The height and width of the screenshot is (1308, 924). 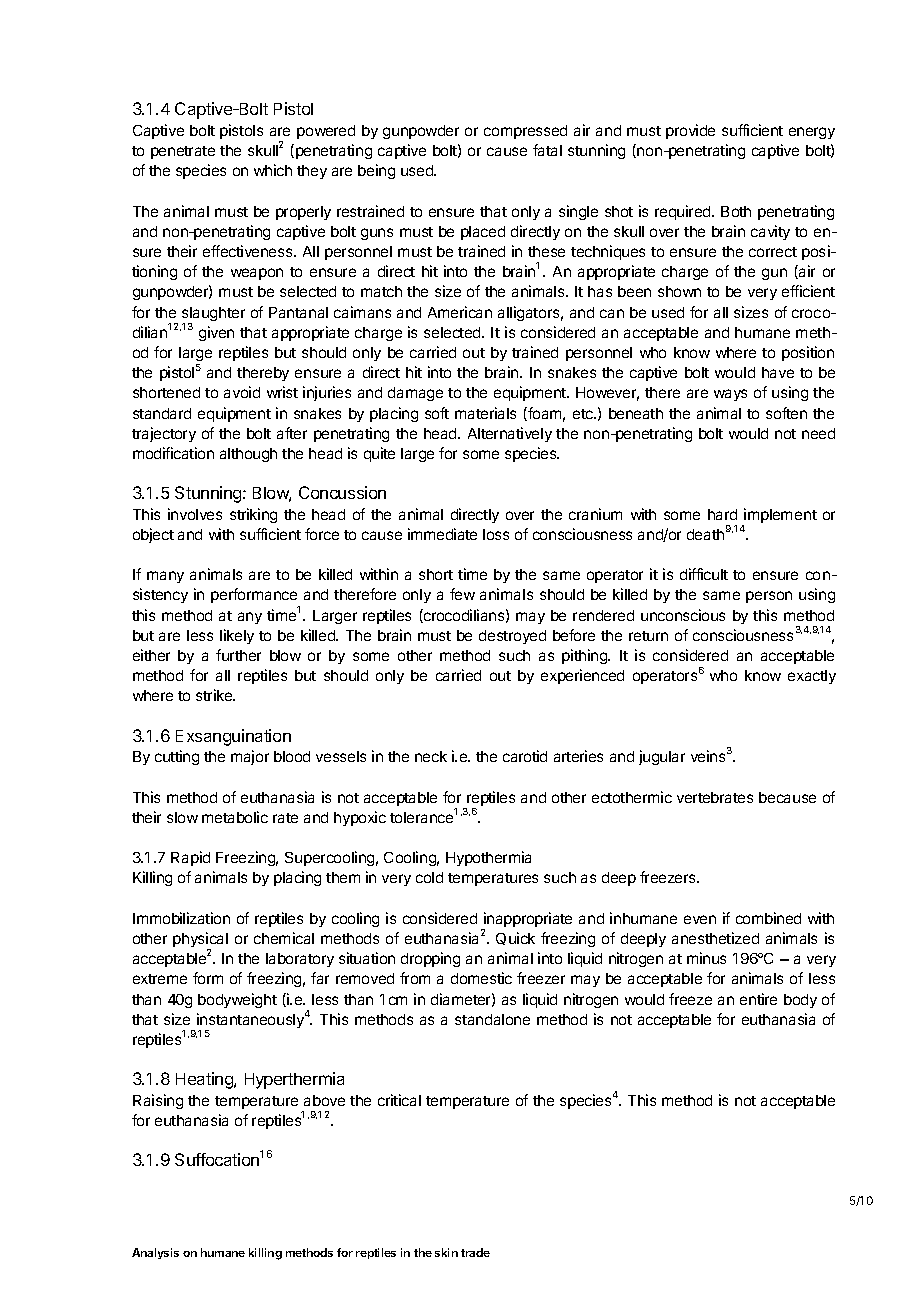 What do you see at coordinates (736, 211) in the screenshot?
I see `Both` at bounding box center [736, 211].
